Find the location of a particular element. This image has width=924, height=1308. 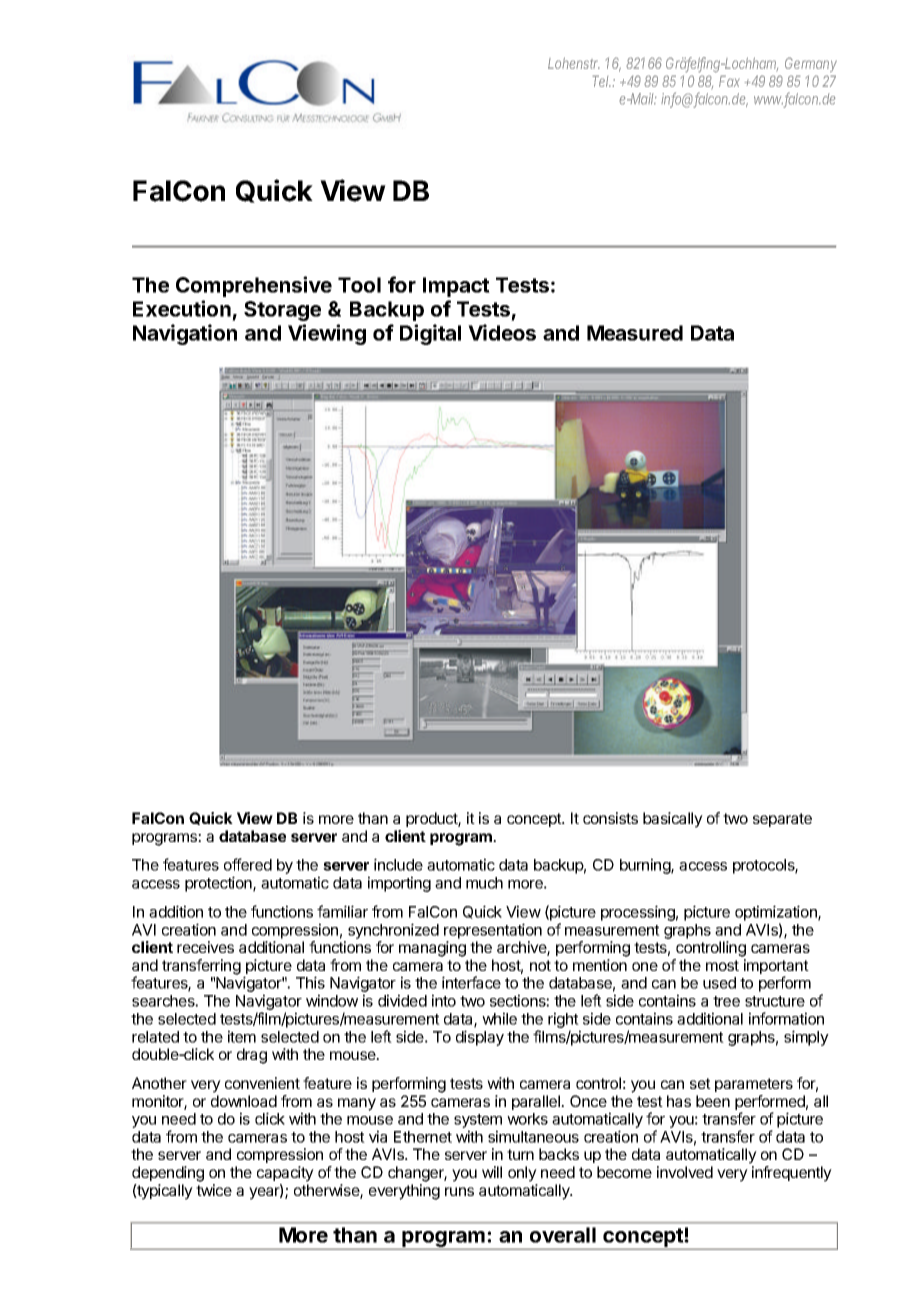

twice is located at coordinates (214, 1190).
